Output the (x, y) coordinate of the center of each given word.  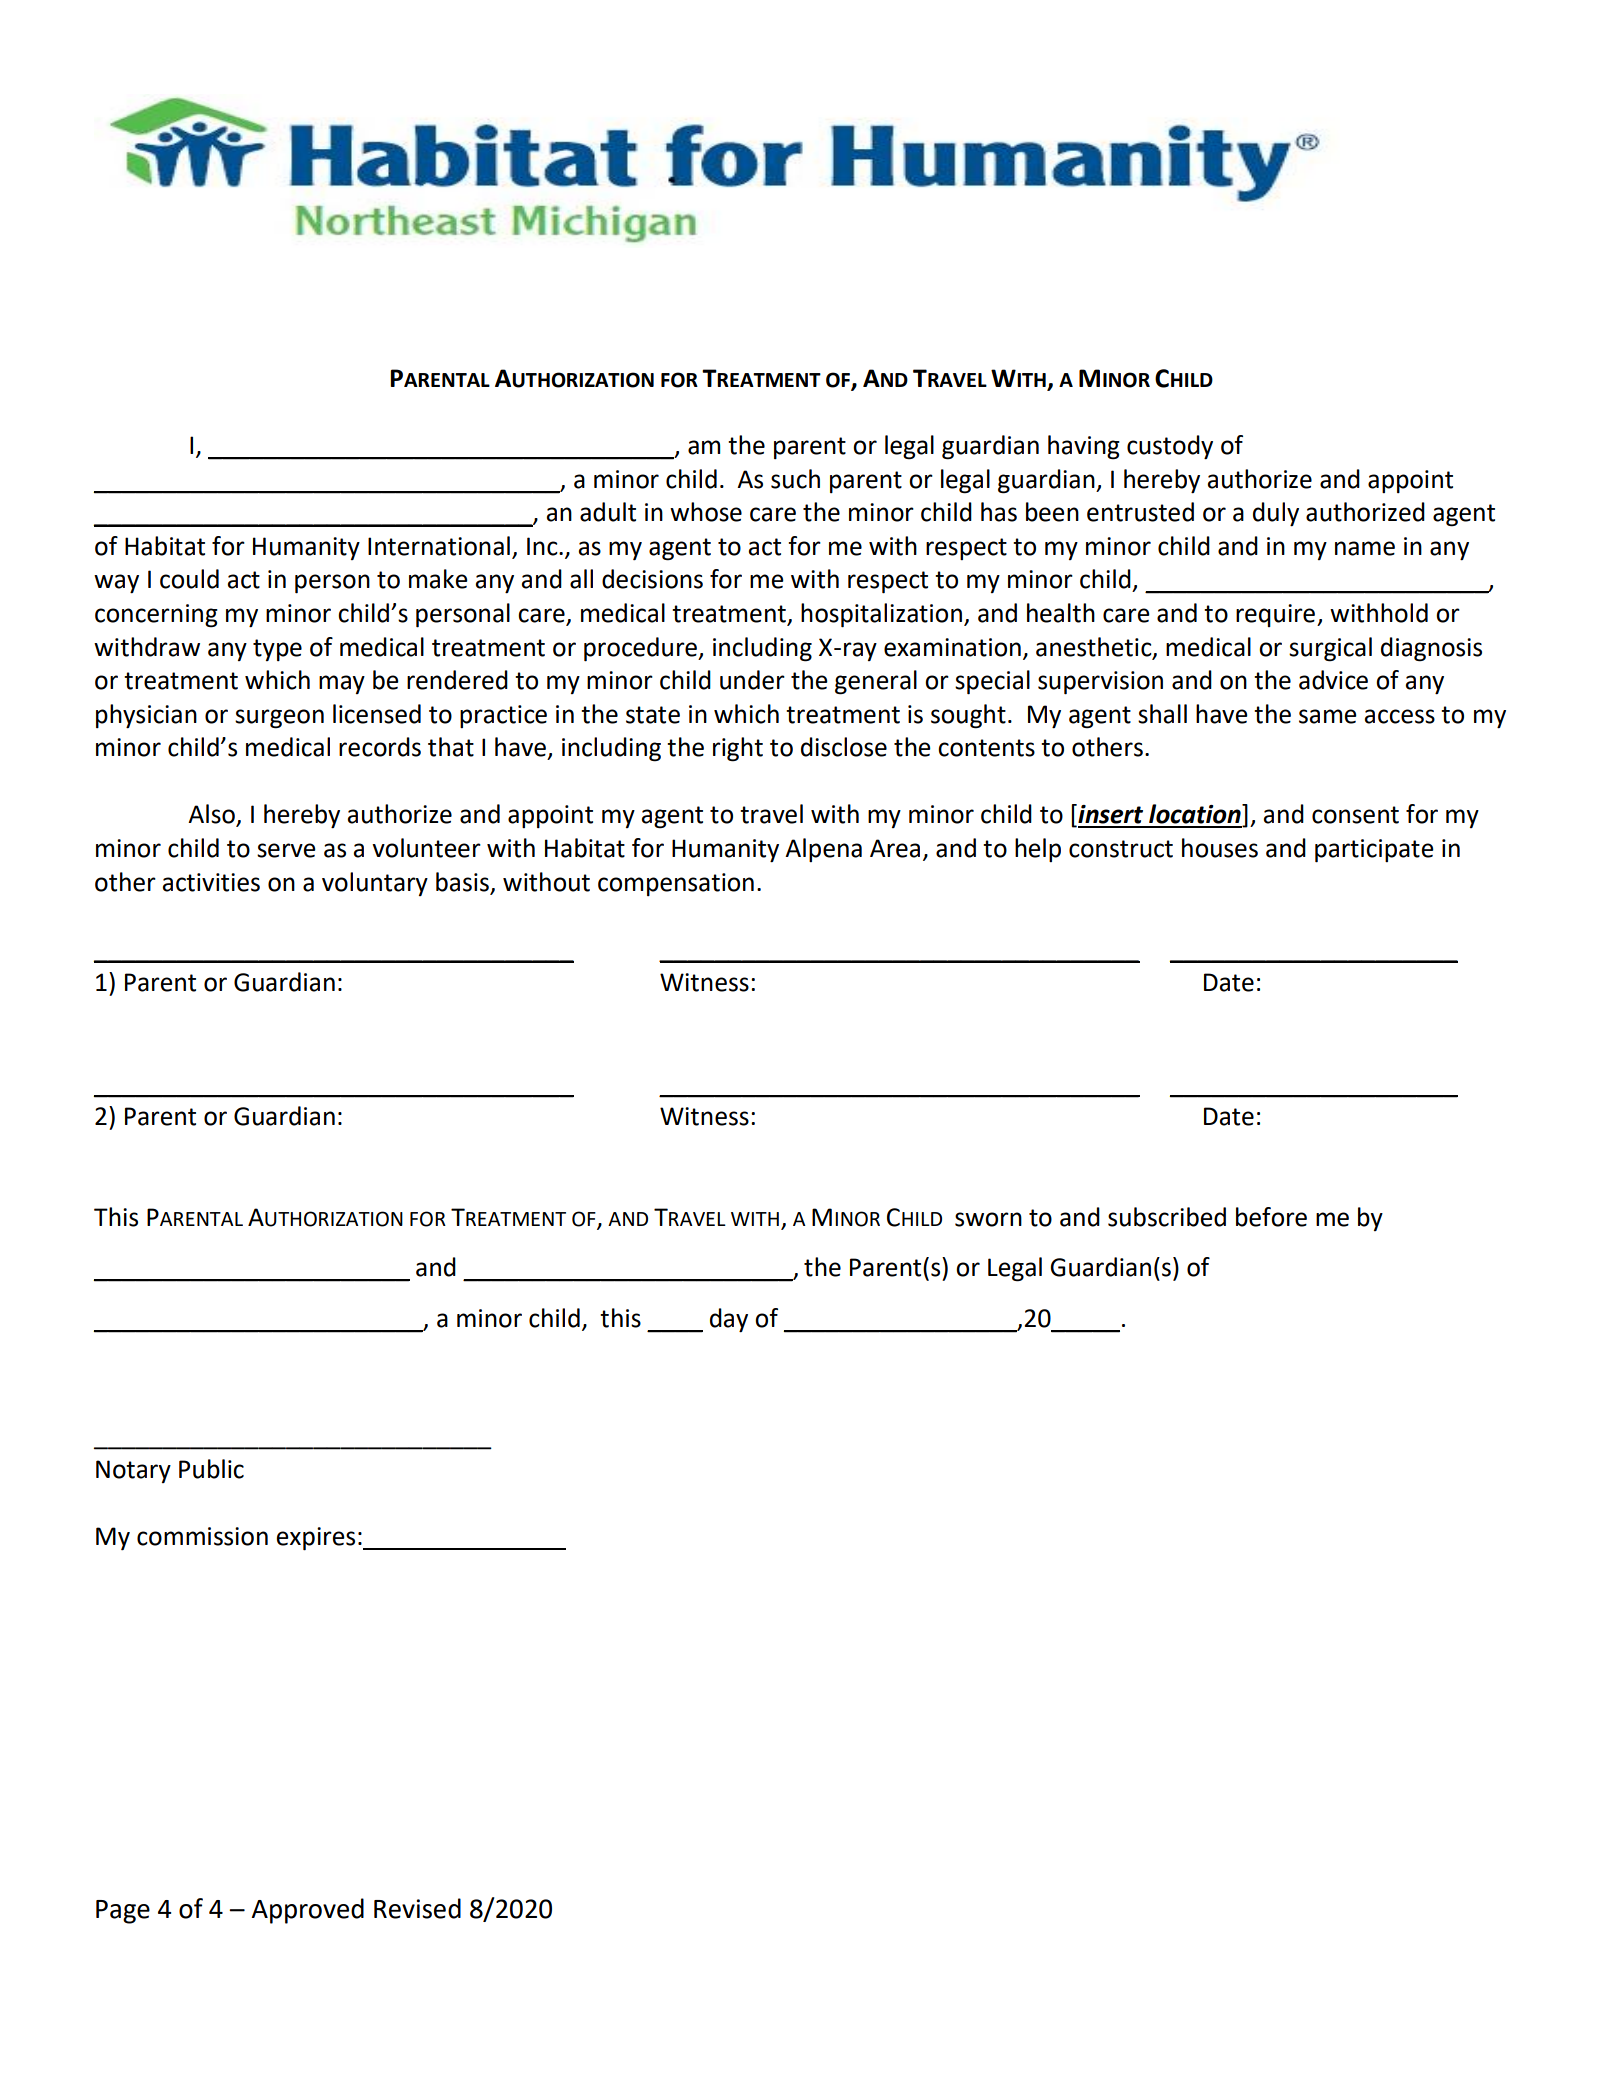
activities (211, 882)
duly (1276, 514)
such (795, 479)
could (189, 579)
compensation (676, 884)
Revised (417, 1908)
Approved (307, 1911)
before (1271, 1217)
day (729, 1320)
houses (1220, 848)
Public (211, 1469)
